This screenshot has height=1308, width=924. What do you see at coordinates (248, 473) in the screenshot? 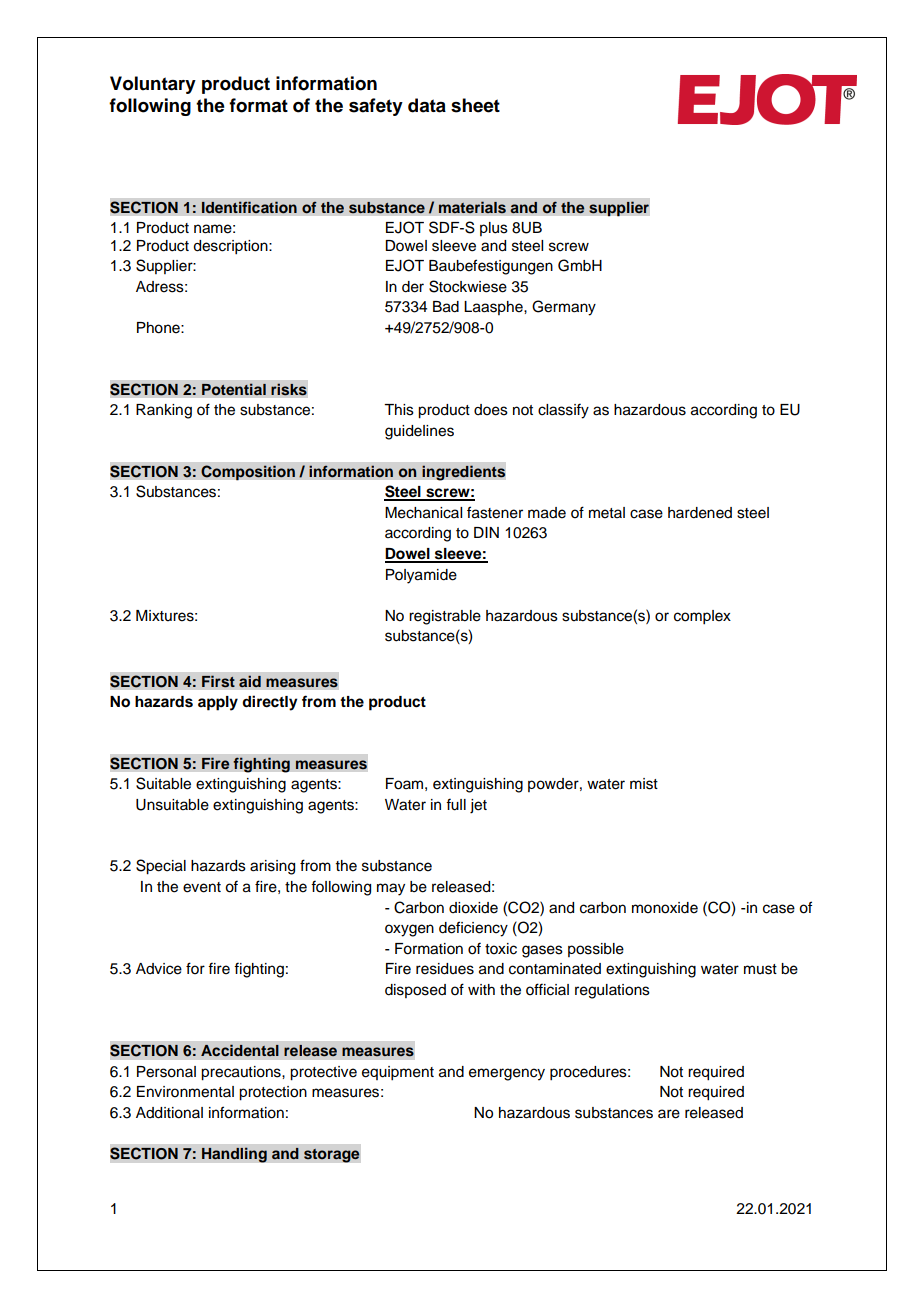
I see `Composition` at bounding box center [248, 473].
